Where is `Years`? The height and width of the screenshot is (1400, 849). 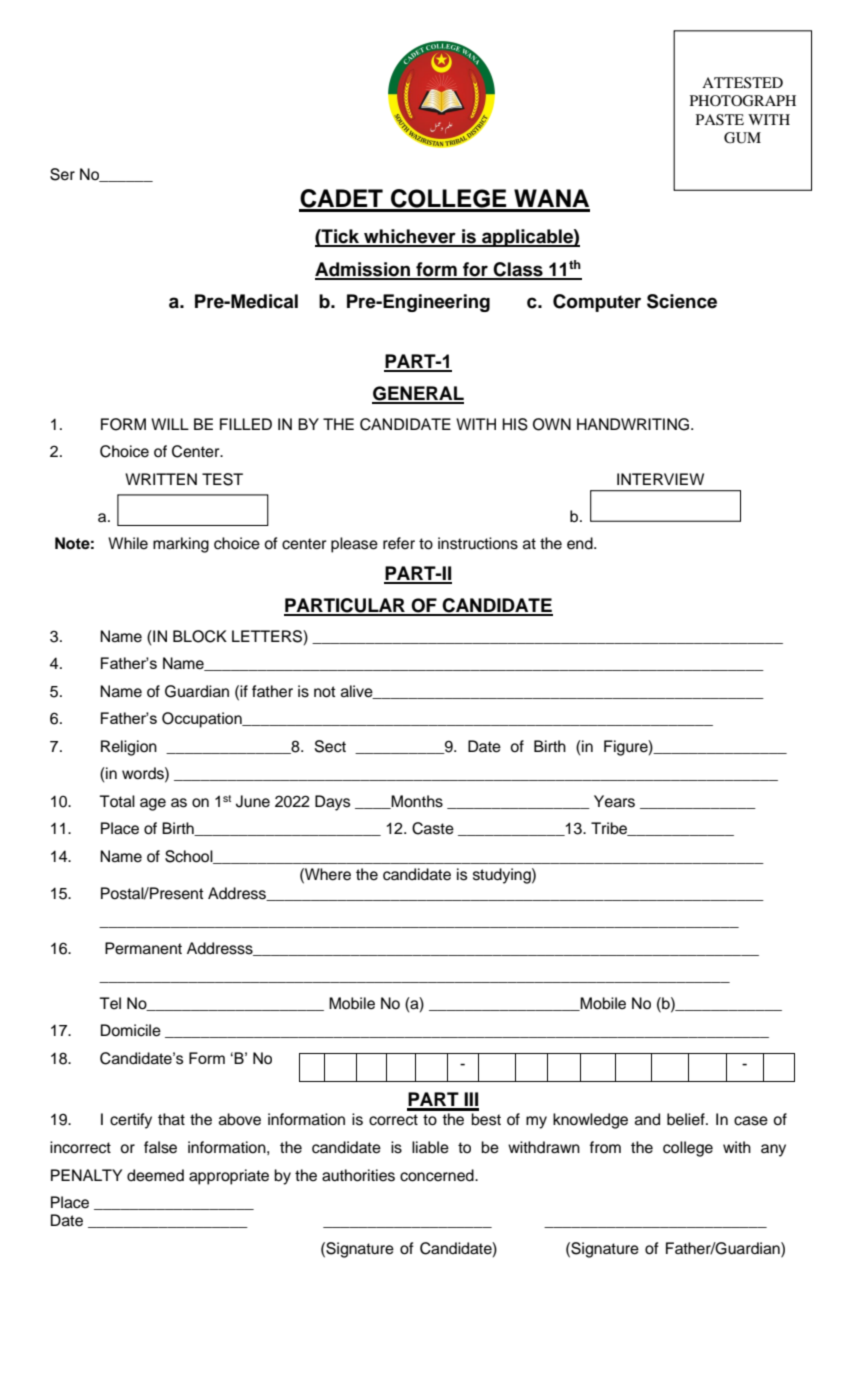 Years is located at coordinates (614, 801).
